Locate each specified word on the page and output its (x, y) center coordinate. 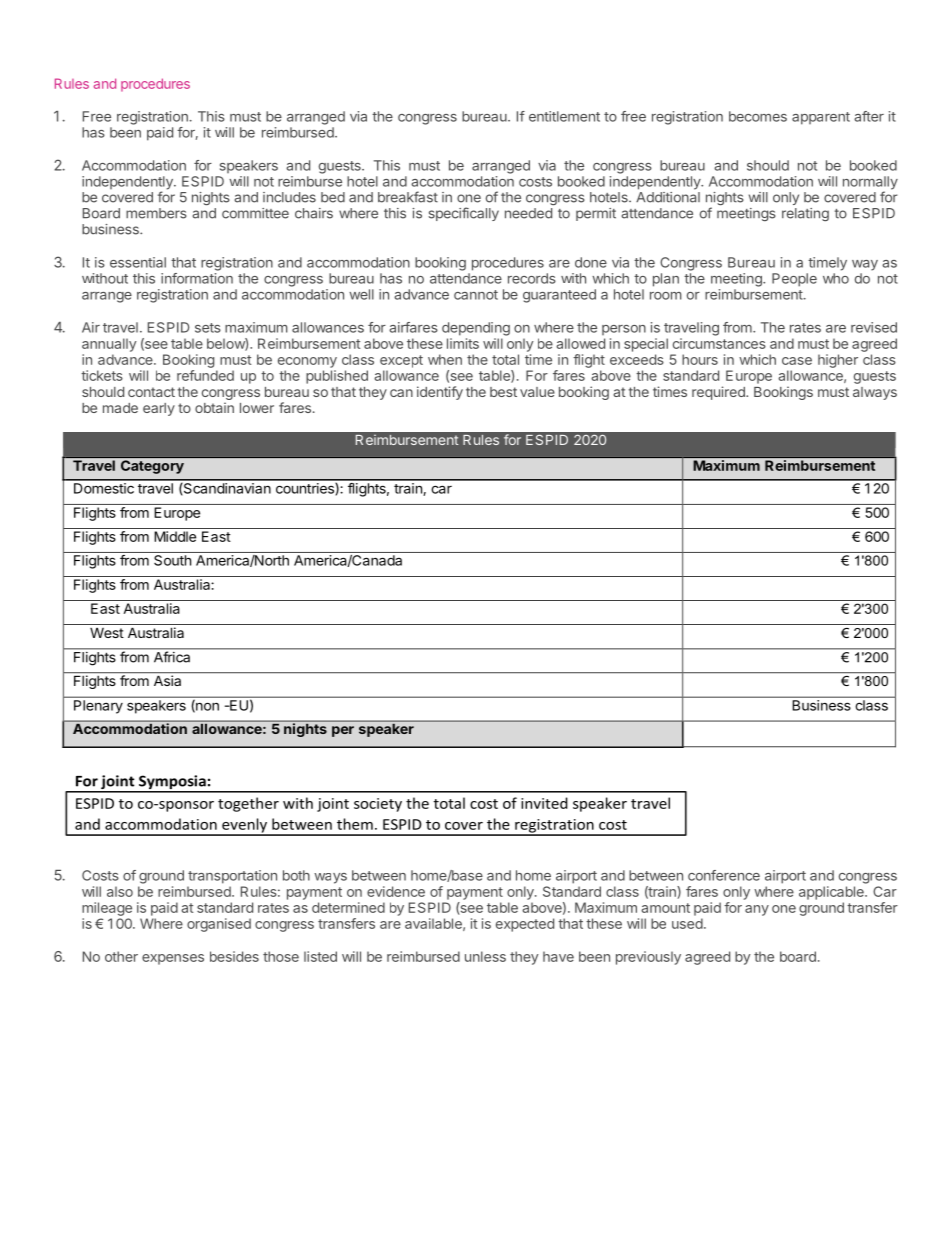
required (719, 393)
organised (219, 925)
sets (208, 328)
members (156, 213)
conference (724, 875)
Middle (175, 536)
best (503, 392)
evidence (396, 891)
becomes (758, 116)
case (797, 361)
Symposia (172, 783)
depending (476, 329)
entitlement (564, 116)
